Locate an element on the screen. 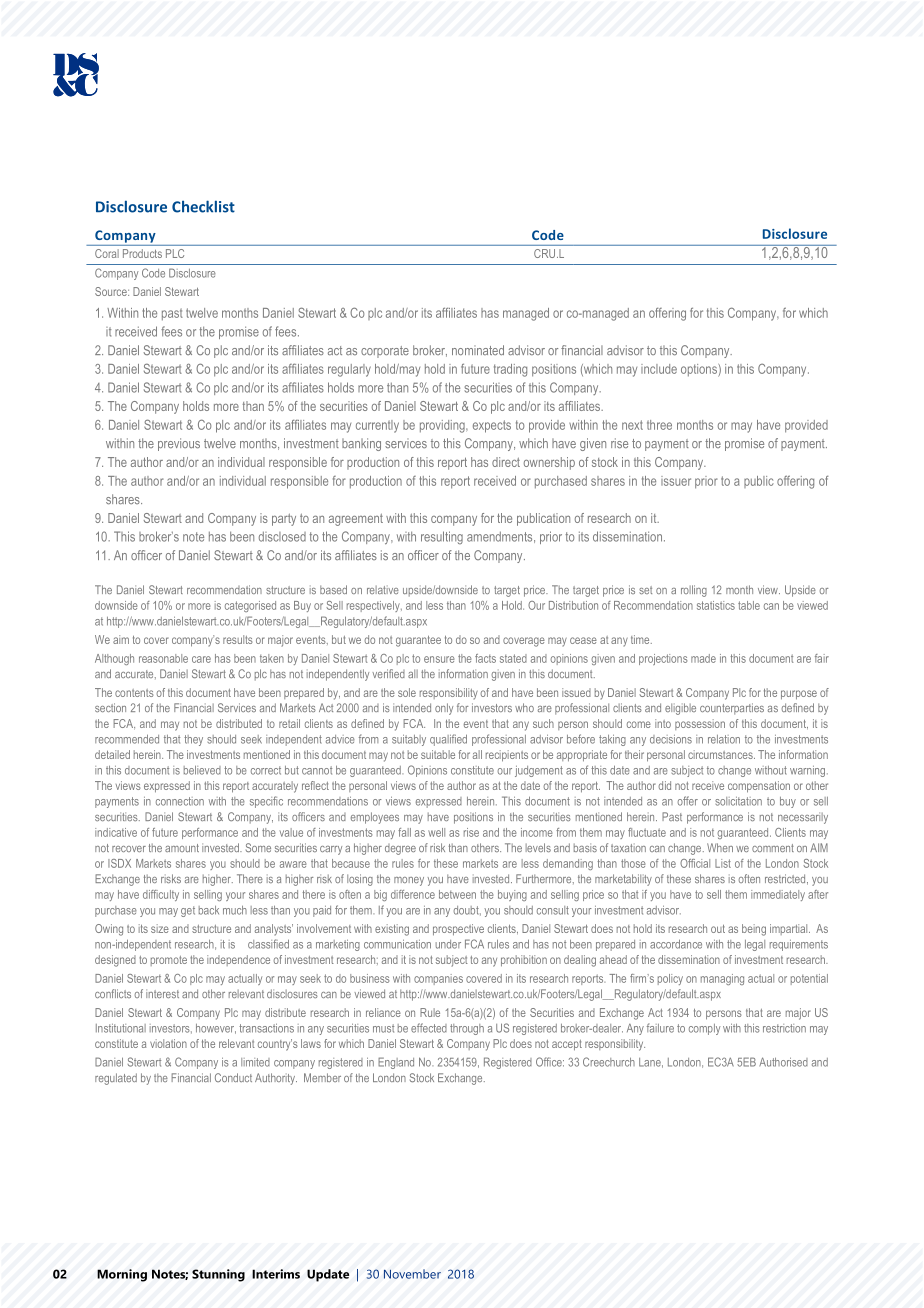 The image size is (924, 1308). Products is located at coordinates (142, 253).
